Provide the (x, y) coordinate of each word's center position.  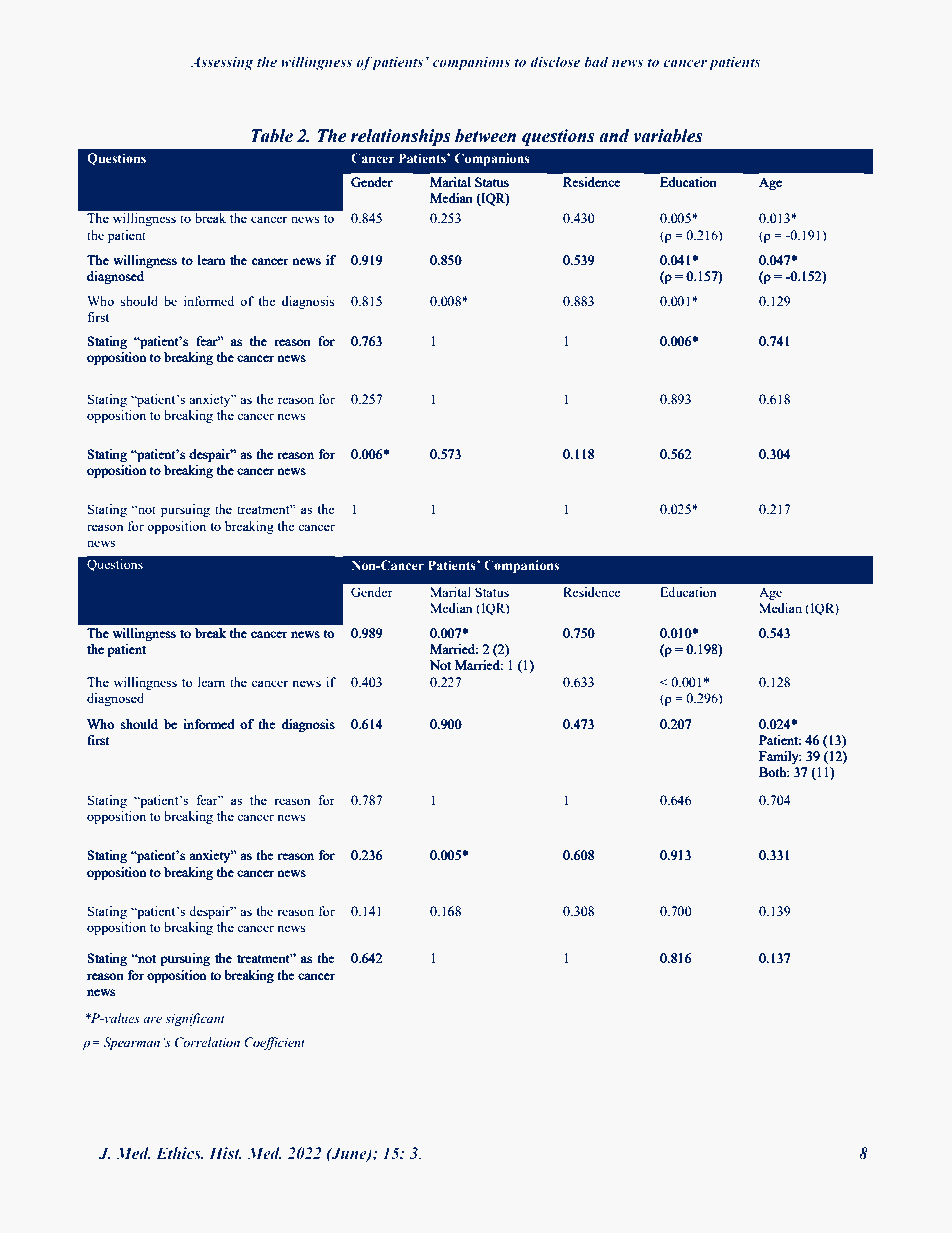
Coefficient (274, 1043)
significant (195, 1019)
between (485, 136)
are (152, 1020)
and (614, 136)
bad (596, 61)
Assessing (221, 63)
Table (272, 136)
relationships (401, 137)
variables (668, 136)
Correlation (207, 1042)
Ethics (179, 1153)
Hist (225, 1153)
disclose (555, 61)
